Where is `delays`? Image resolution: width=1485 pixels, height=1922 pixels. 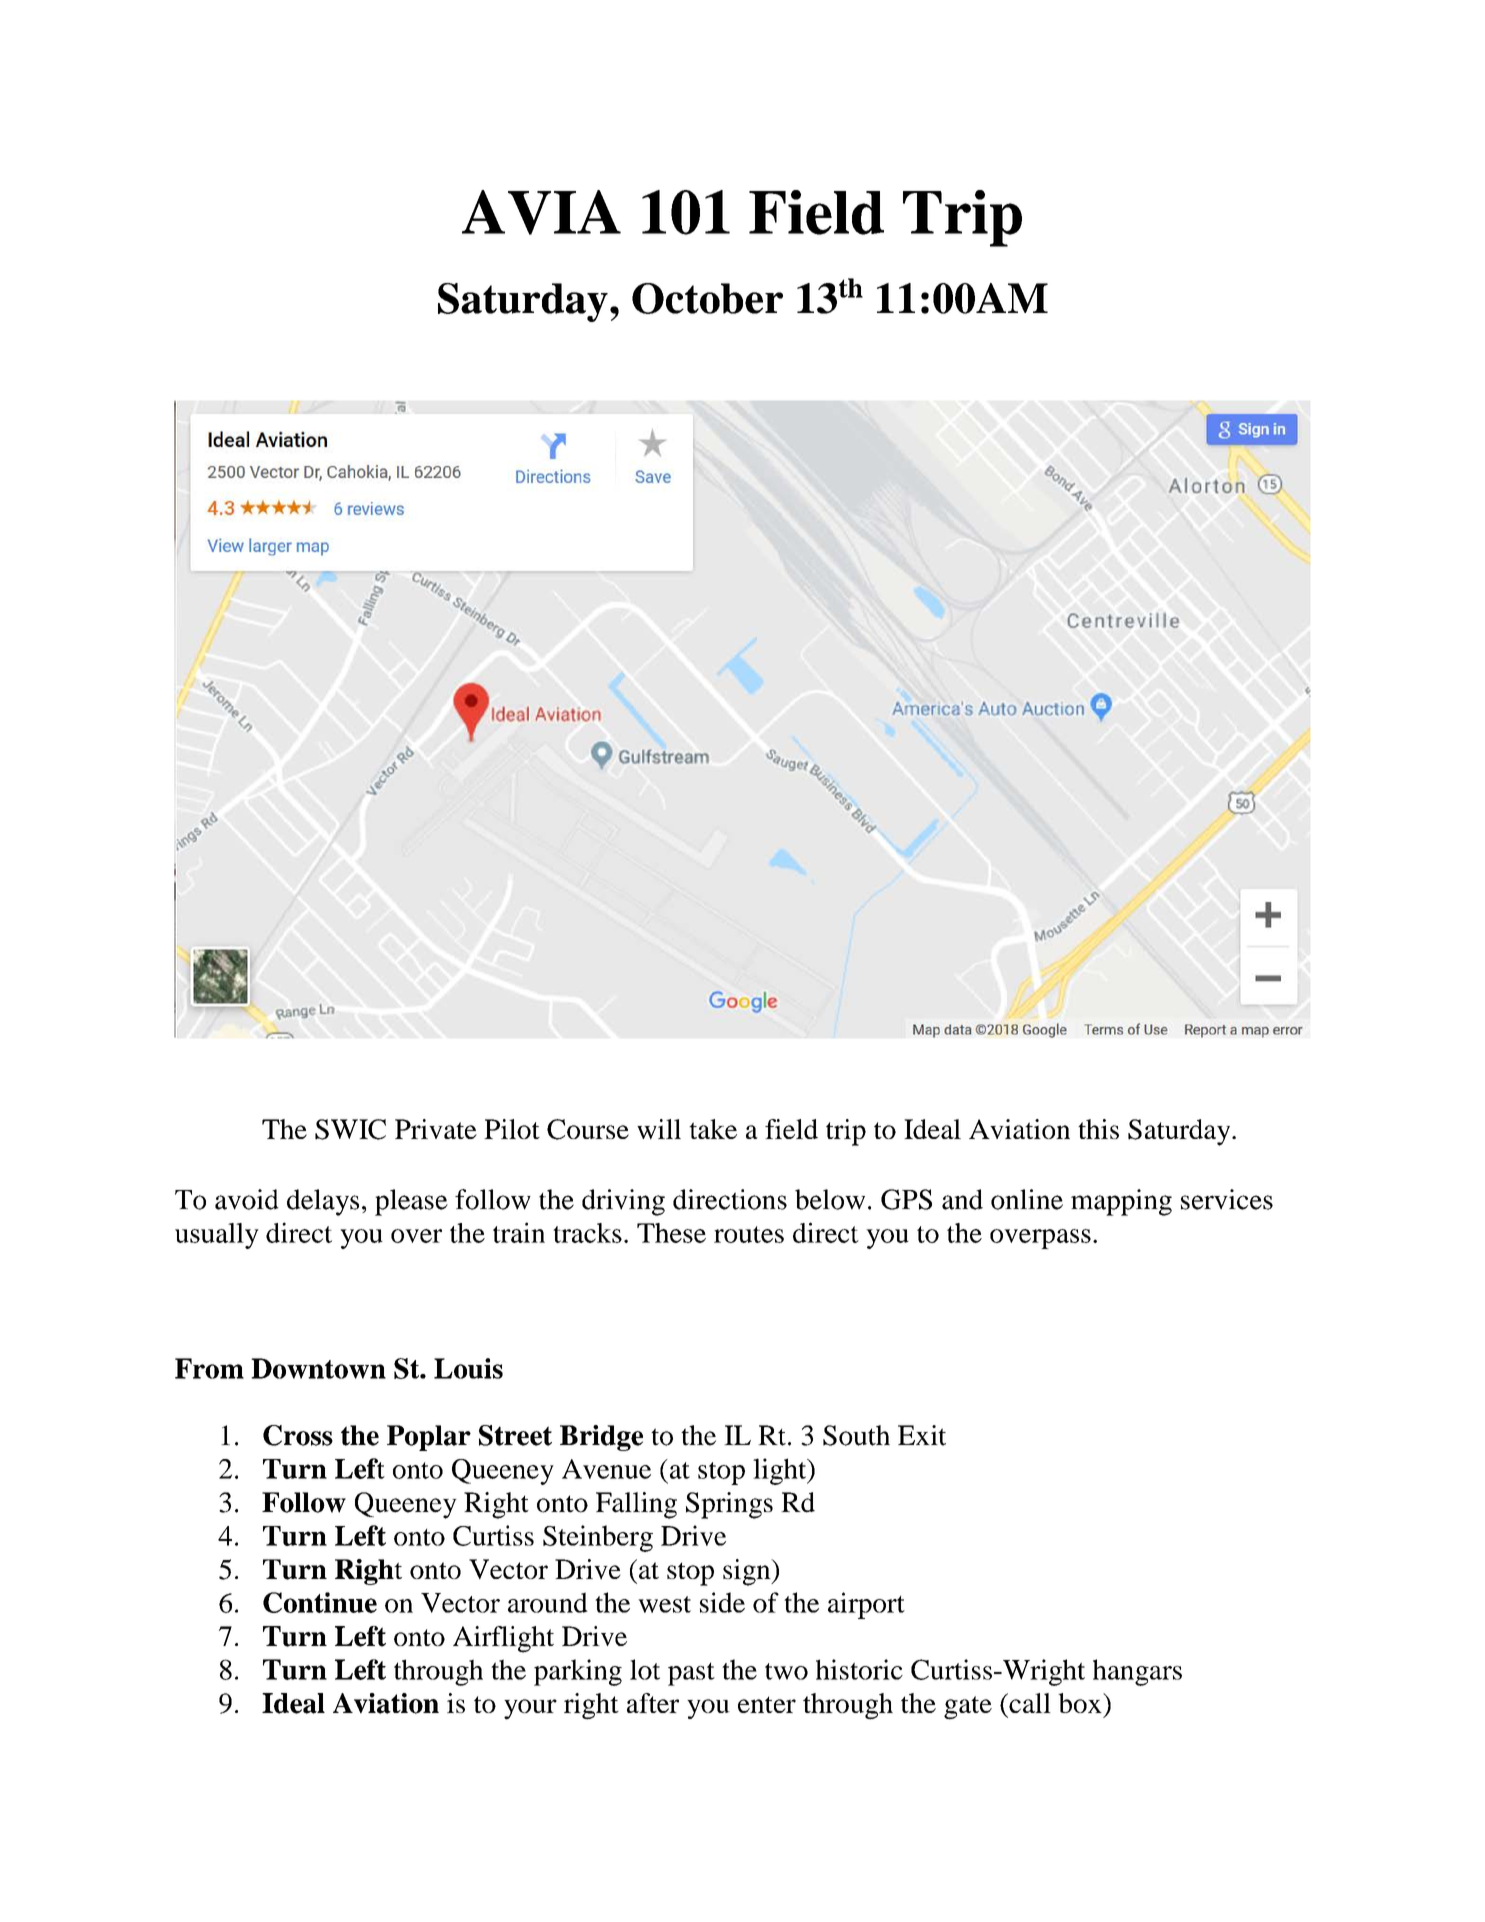
delays is located at coordinates (323, 1202).
